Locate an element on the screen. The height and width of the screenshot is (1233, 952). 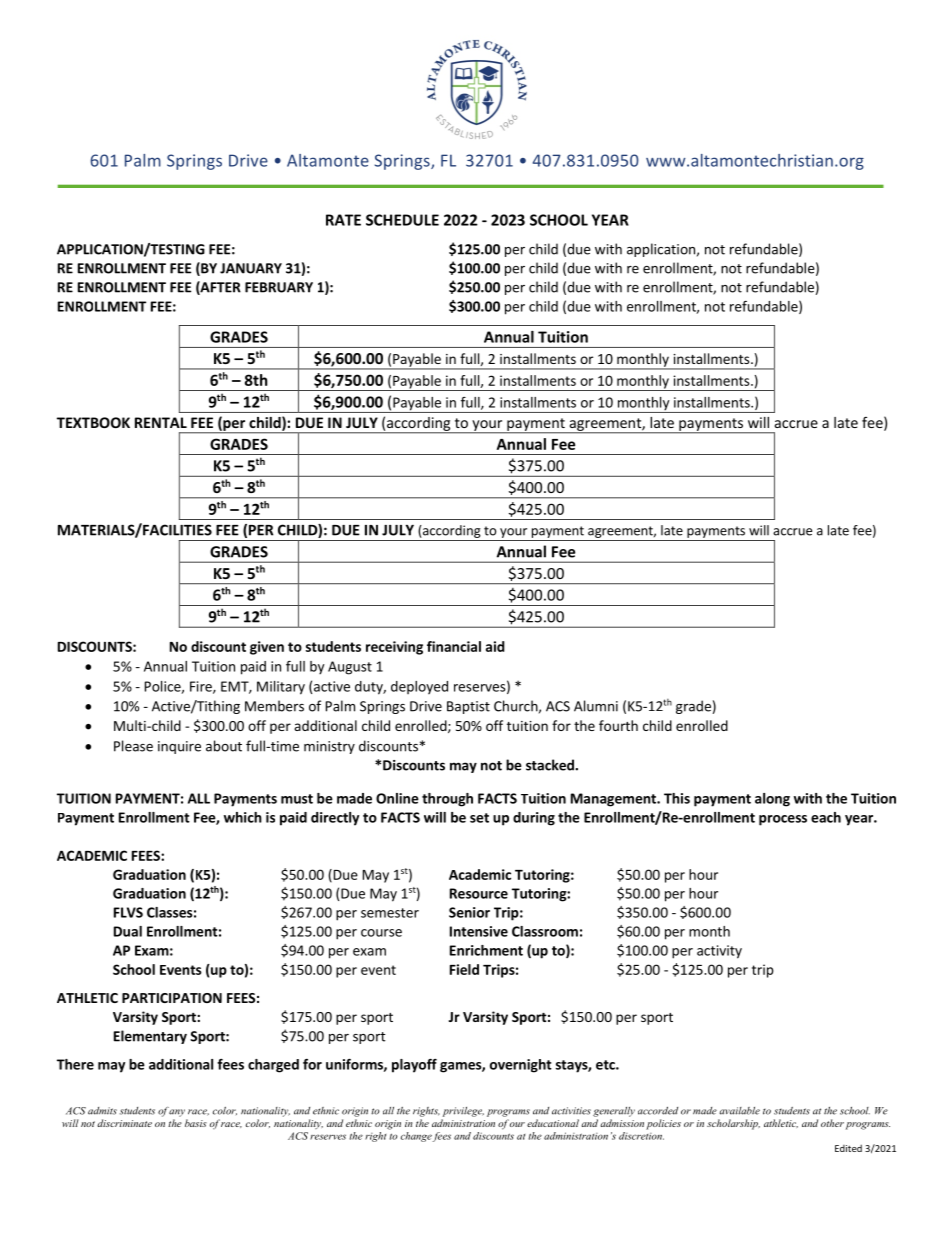
SCHEDULE is located at coordinates (402, 220).
